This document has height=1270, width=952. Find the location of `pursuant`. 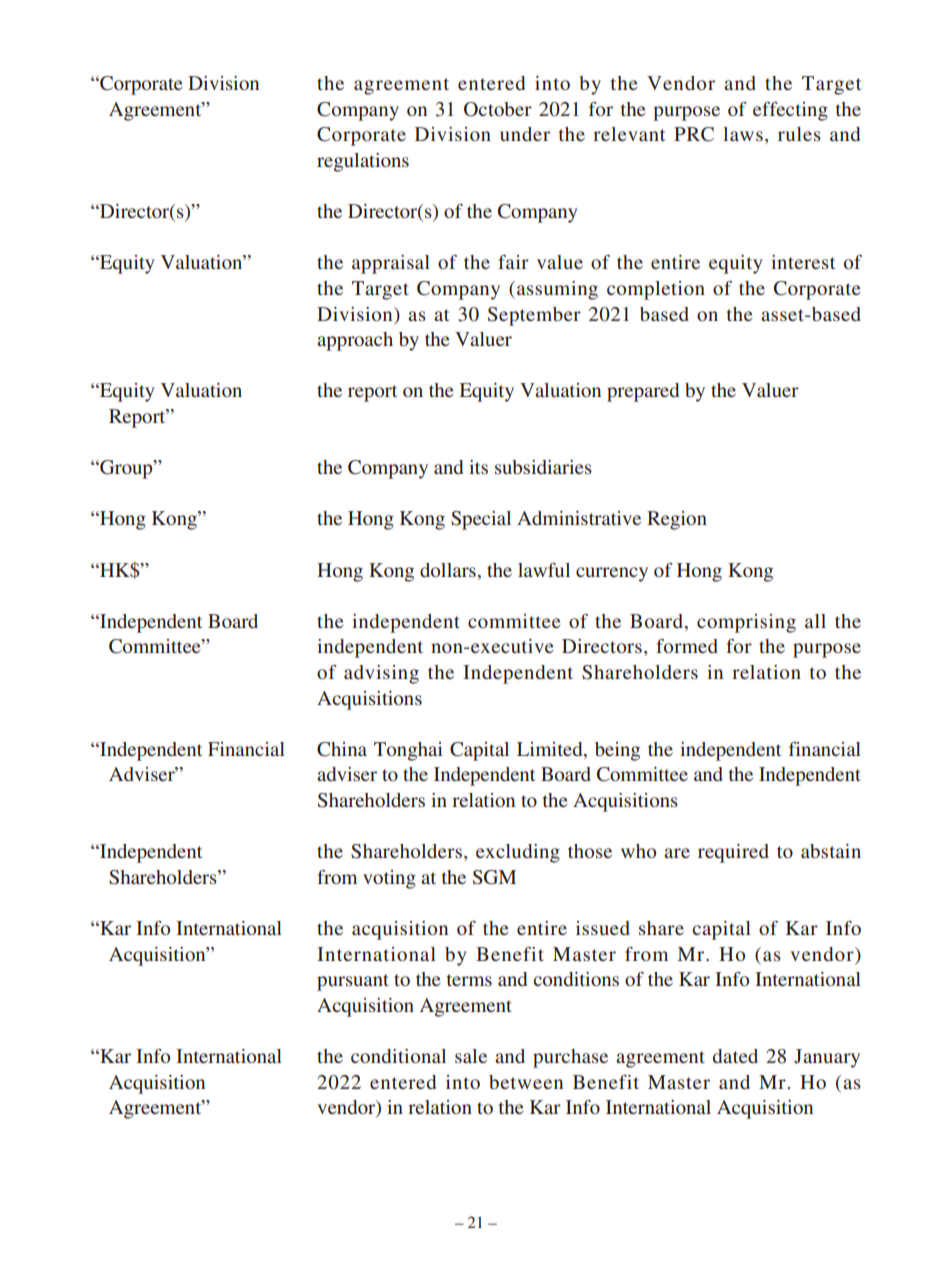

pursuant is located at coordinates (353, 982).
